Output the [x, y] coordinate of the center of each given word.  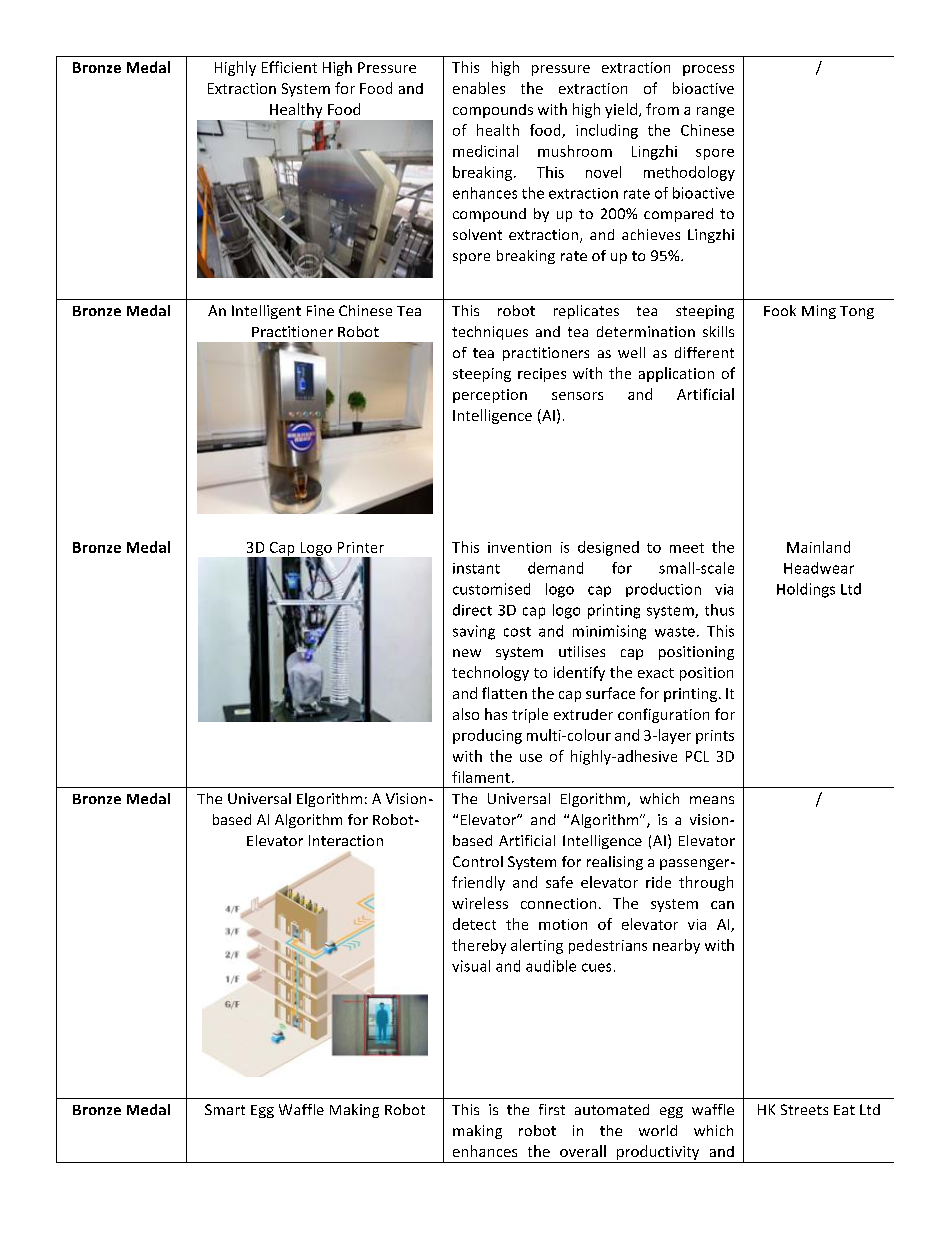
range [715, 112]
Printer [361, 547]
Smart [225, 1109]
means [712, 800]
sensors [577, 396]
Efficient [289, 67]
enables [479, 88]
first [552, 1109]
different [704, 352]
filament [481, 777]
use [531, 758]
